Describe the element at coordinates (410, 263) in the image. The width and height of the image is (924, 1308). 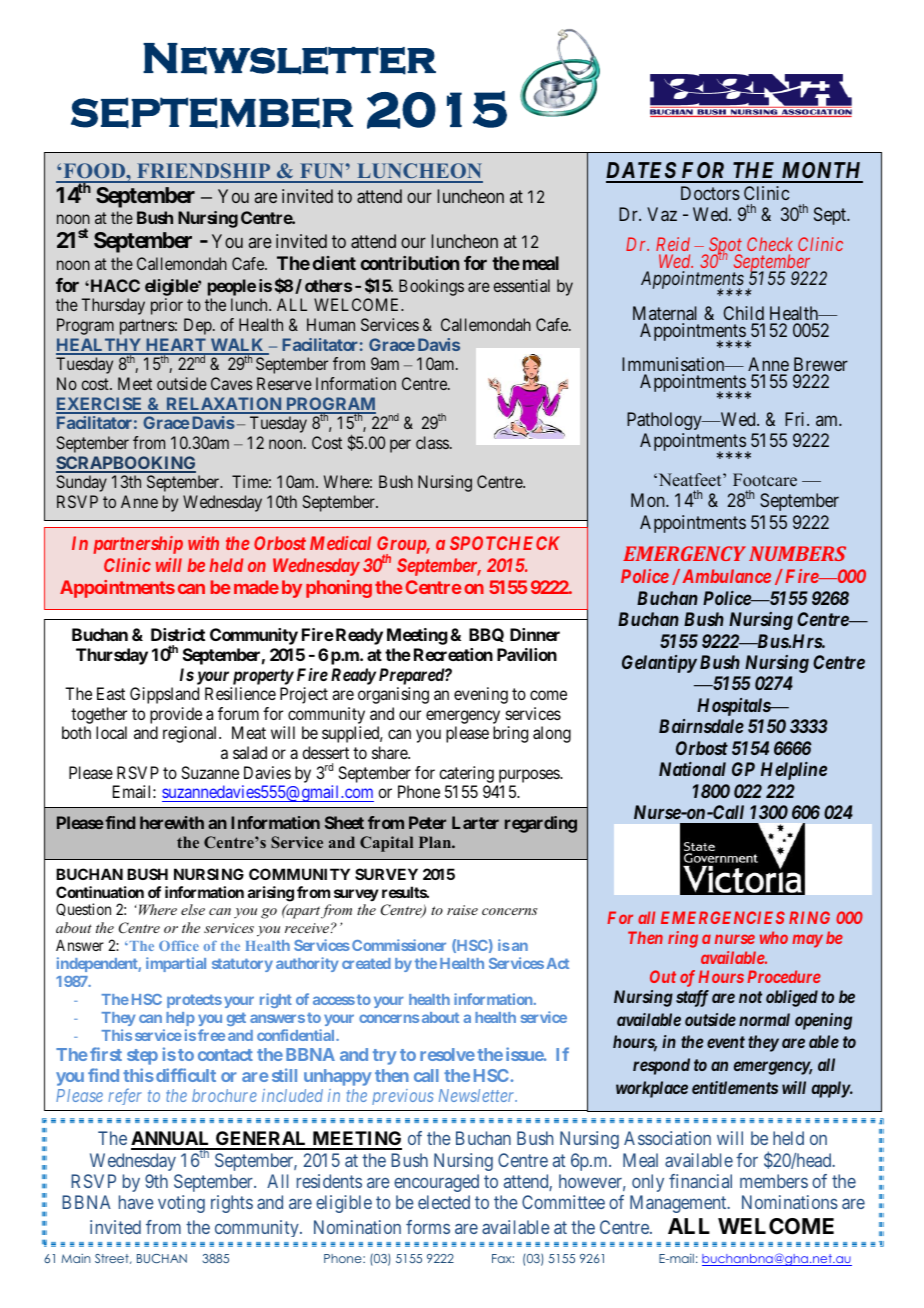
I see `contribution` at that location.
